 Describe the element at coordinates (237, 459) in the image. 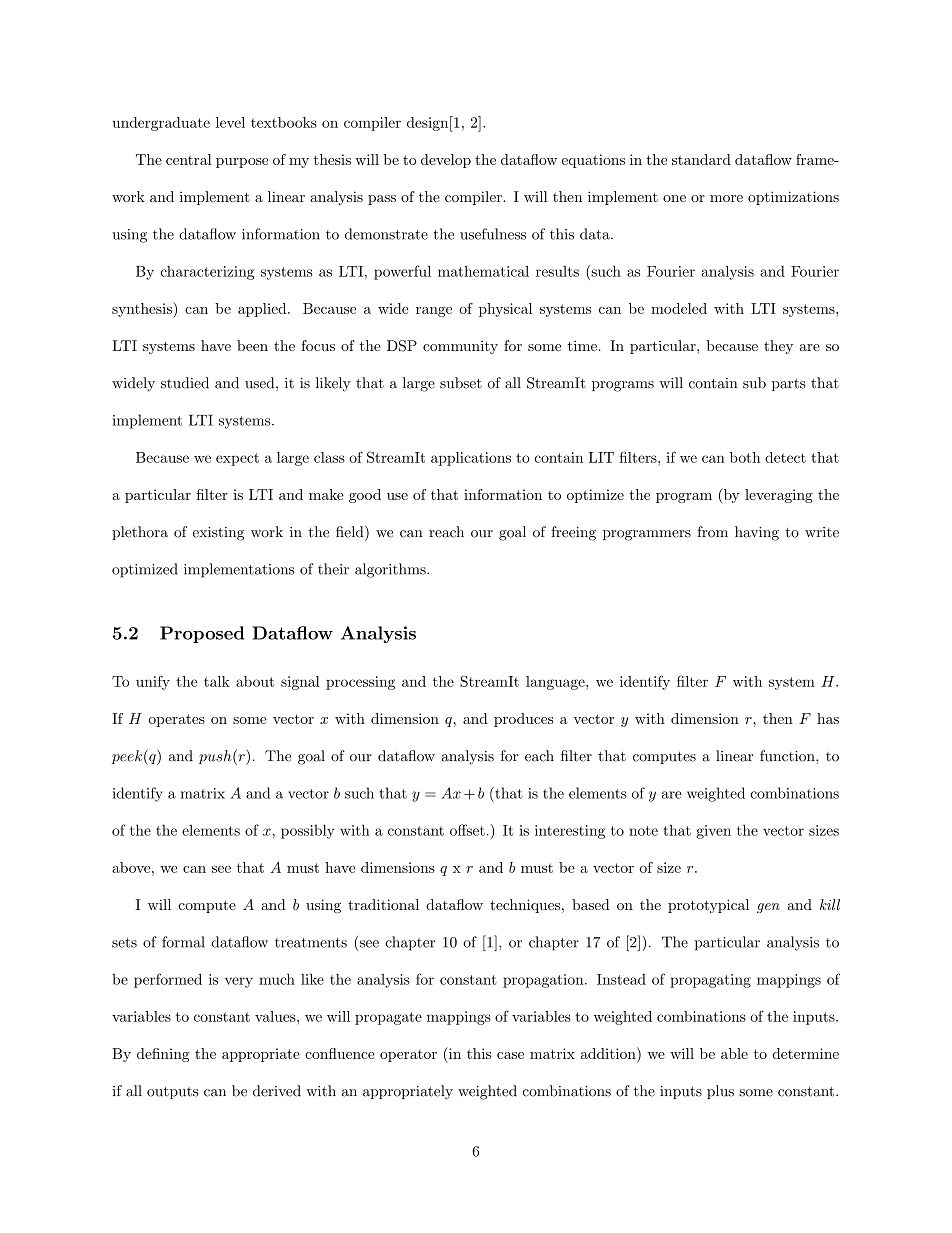

I see `expect` at that location.
